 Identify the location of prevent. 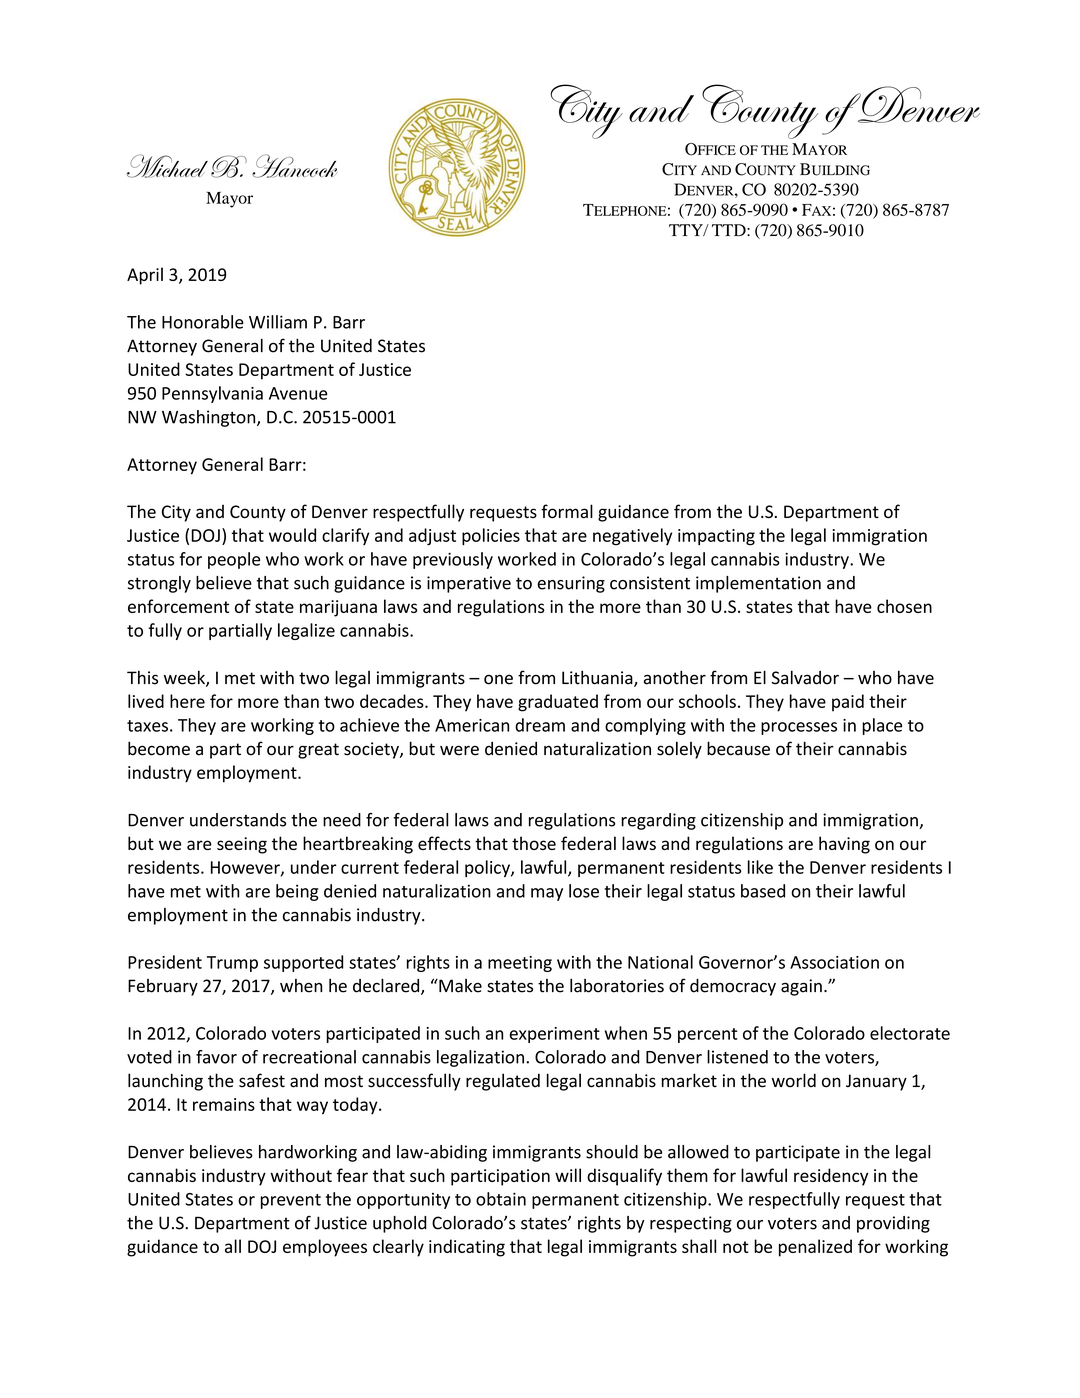
(291, 1201).
